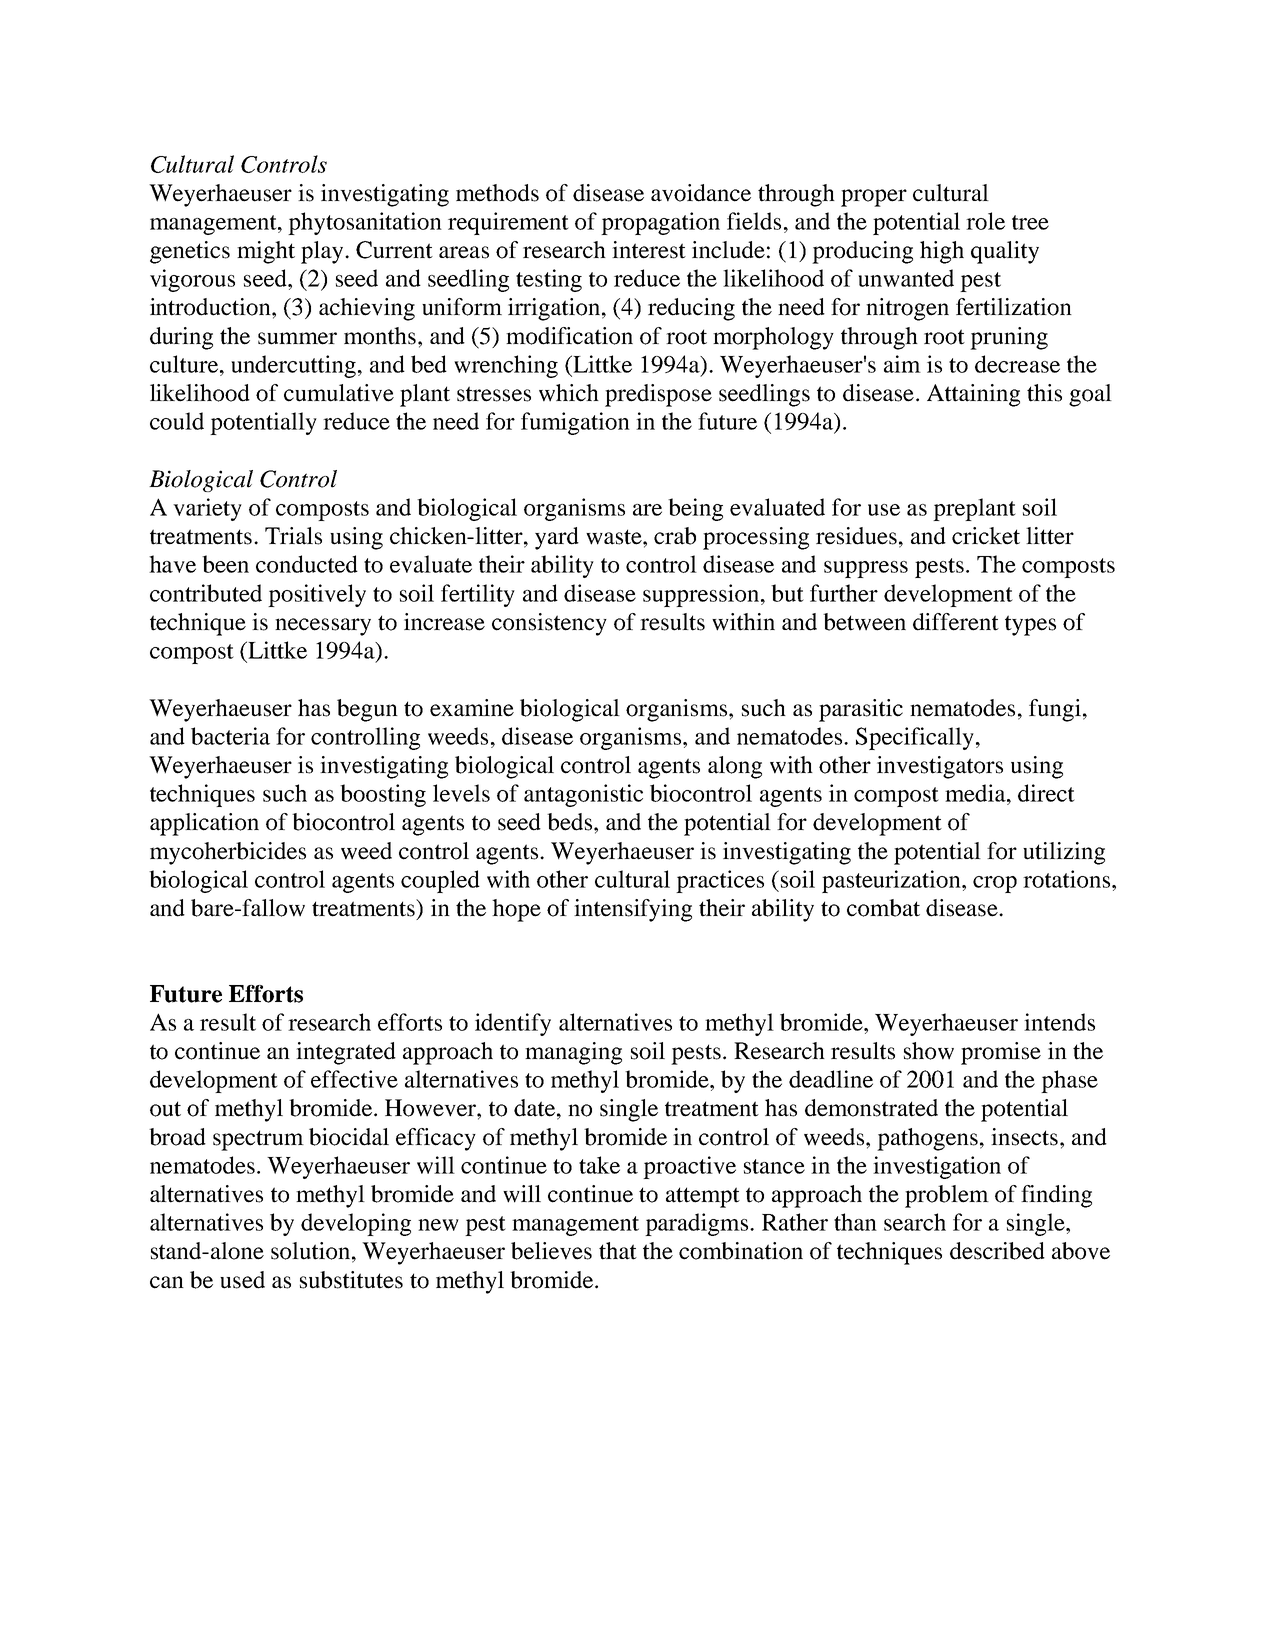 This screenshot has width=1269, height=1642. Describe the element at coordinates (997, 1251) in the screenshot. I see `described` at that location.
